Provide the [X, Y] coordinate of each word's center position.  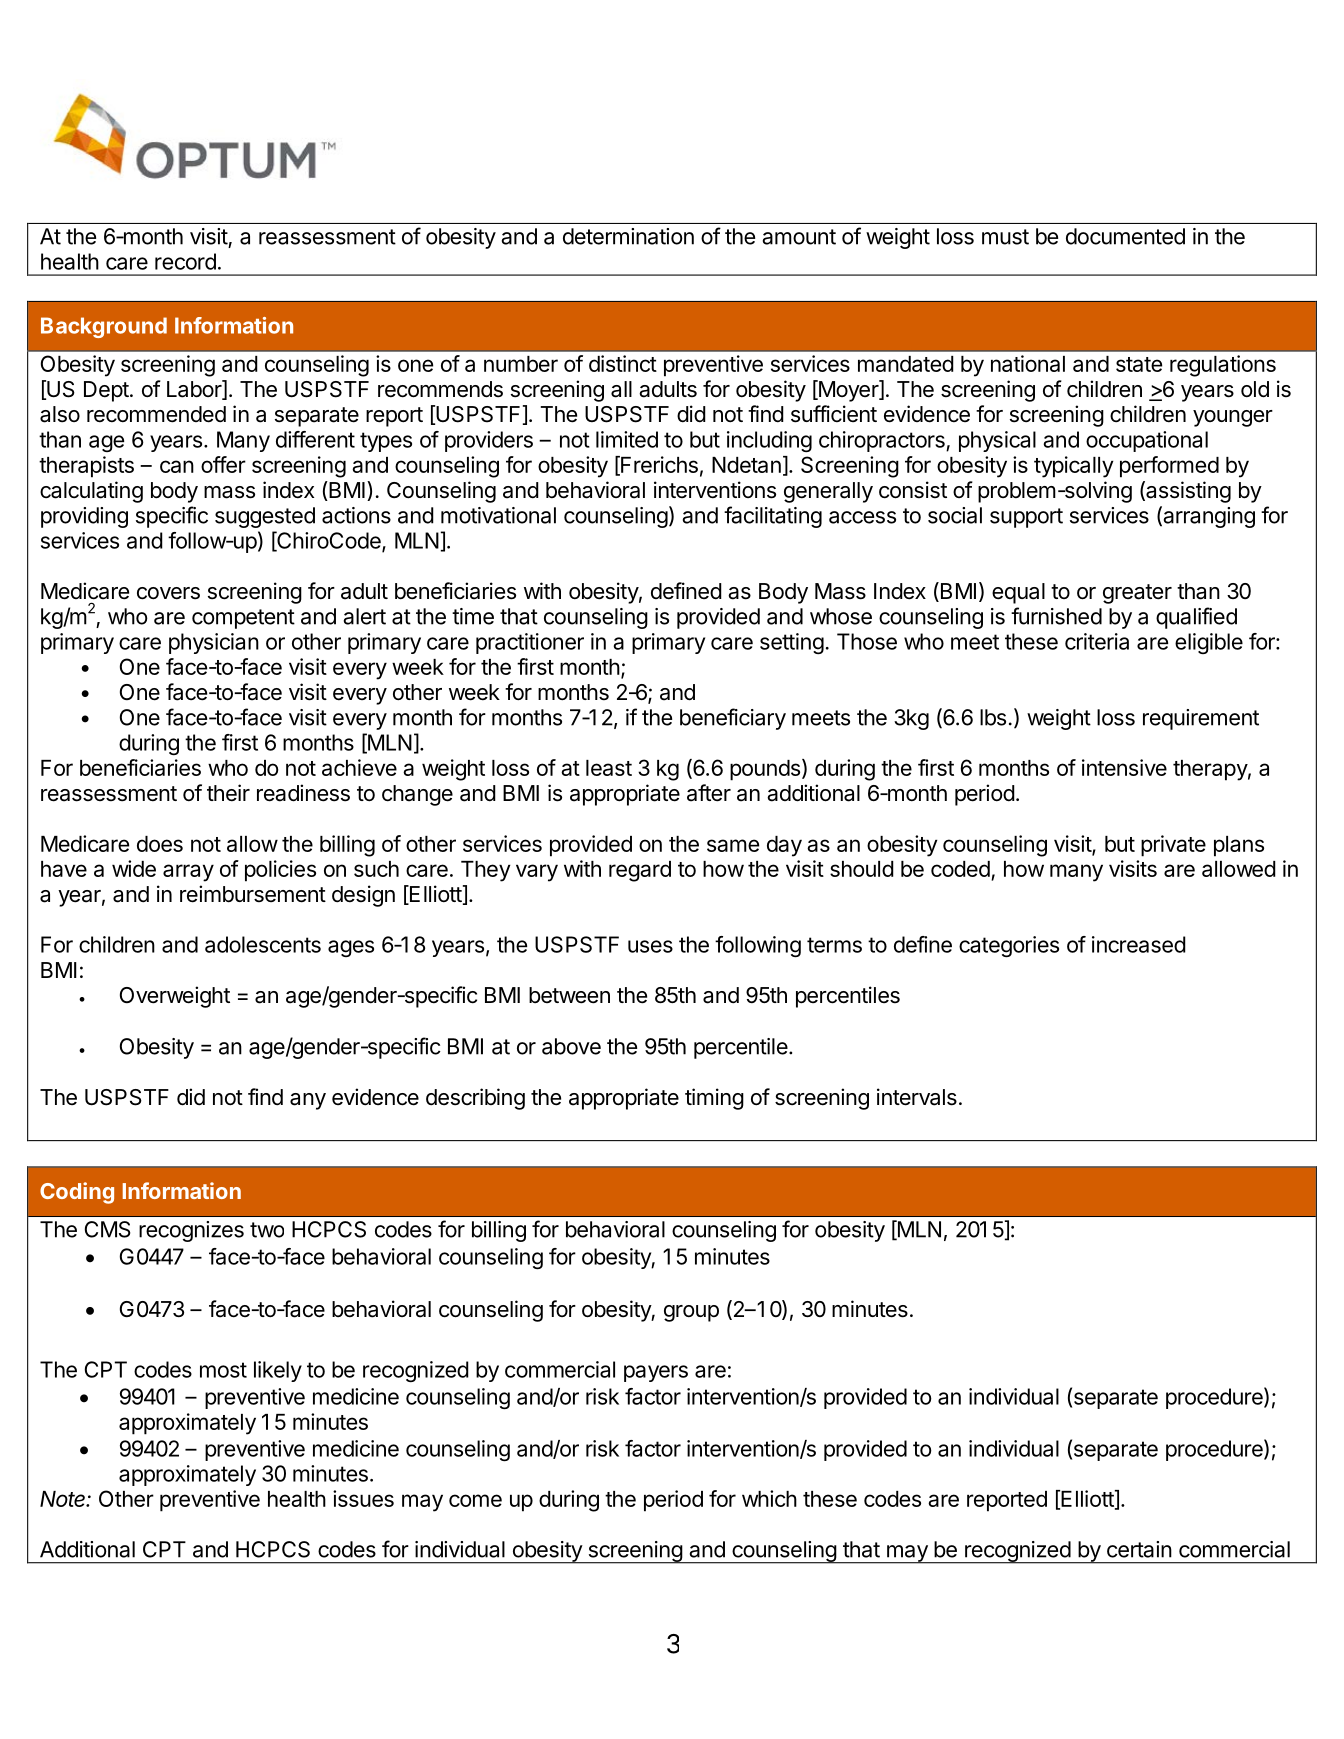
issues [363, 1498]
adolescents [263, 944]
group [691, 1313]
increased [1139, 944]
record [185, 261]
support [1026, 518]
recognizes [191, 1231]
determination [628, 236]
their [228, 793]
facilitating [773, 517]
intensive [1124, 767]
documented [1125, 236]
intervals [917, 1097]
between [569, 995]
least [609, 768]
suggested [265, 517]
